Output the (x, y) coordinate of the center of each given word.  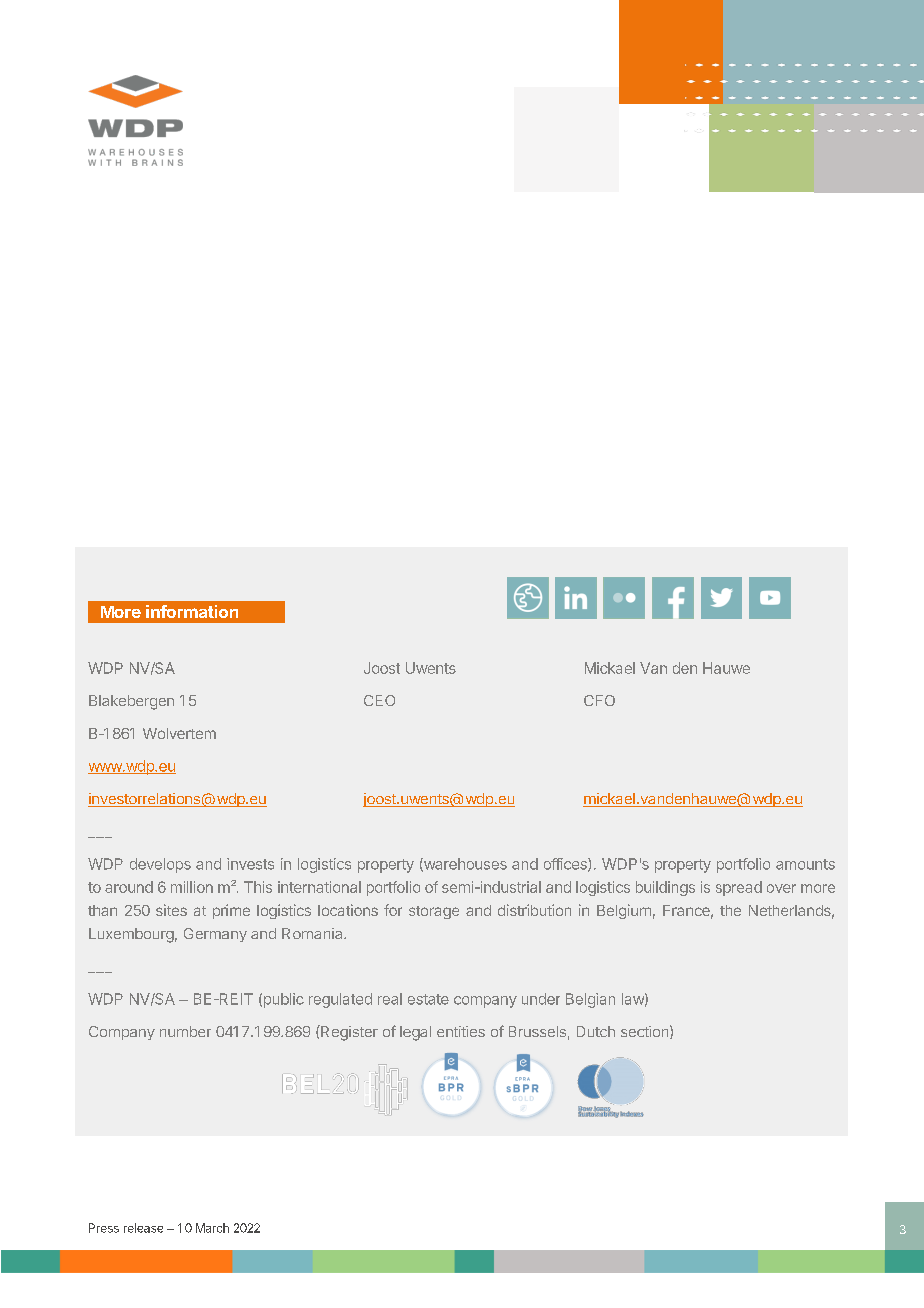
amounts (805, 864)
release (143, 1228)
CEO (379, 700)
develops (160, 865)
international (319, 887)
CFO (599, 700)
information (192, 611)
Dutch (596, 1031)
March (212, 1228)
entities (461, 1031)
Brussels (537, 1031)
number (185, 1031)
